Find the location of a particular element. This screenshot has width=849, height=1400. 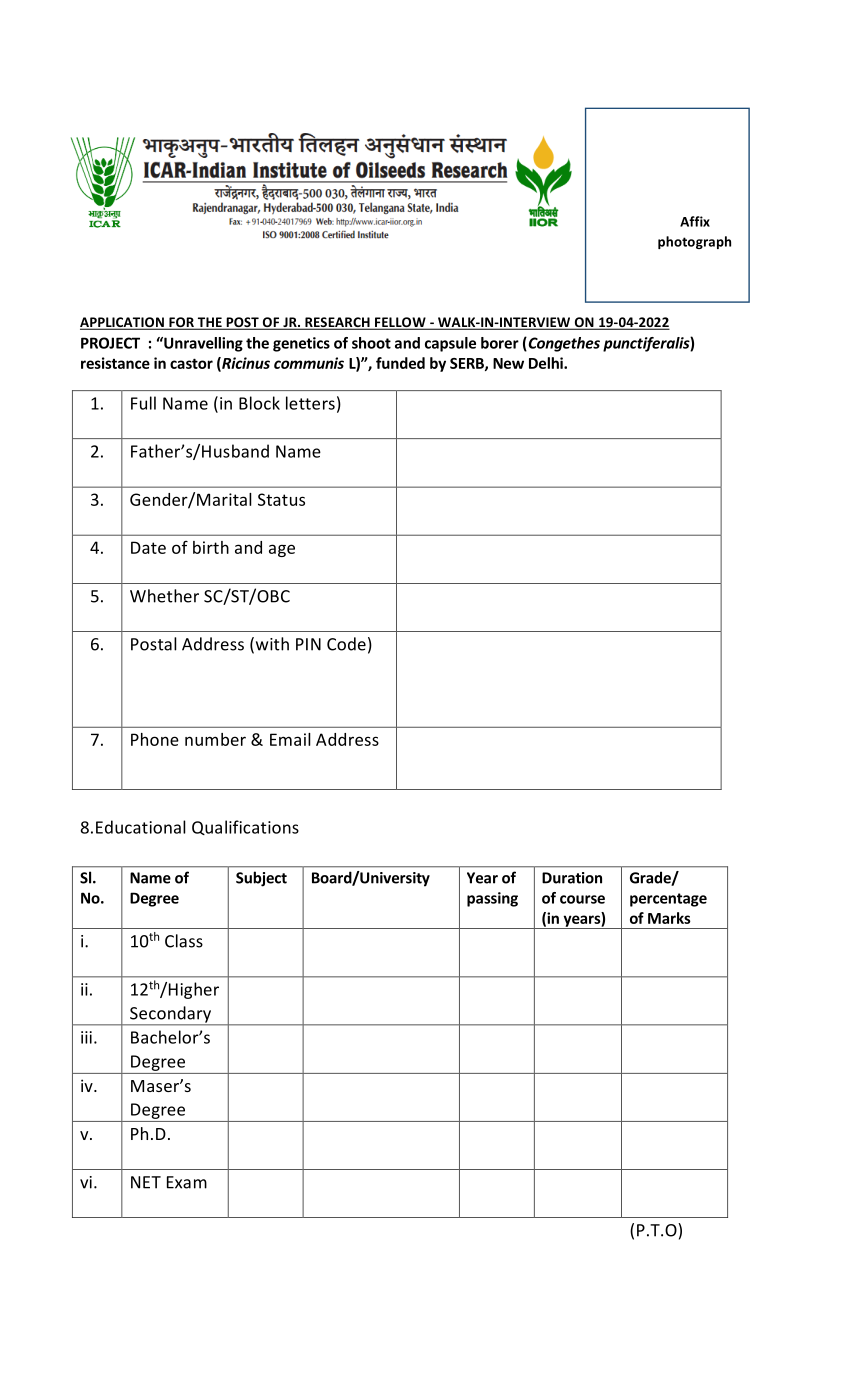

Exam is located at coordinates (187, 1182).
